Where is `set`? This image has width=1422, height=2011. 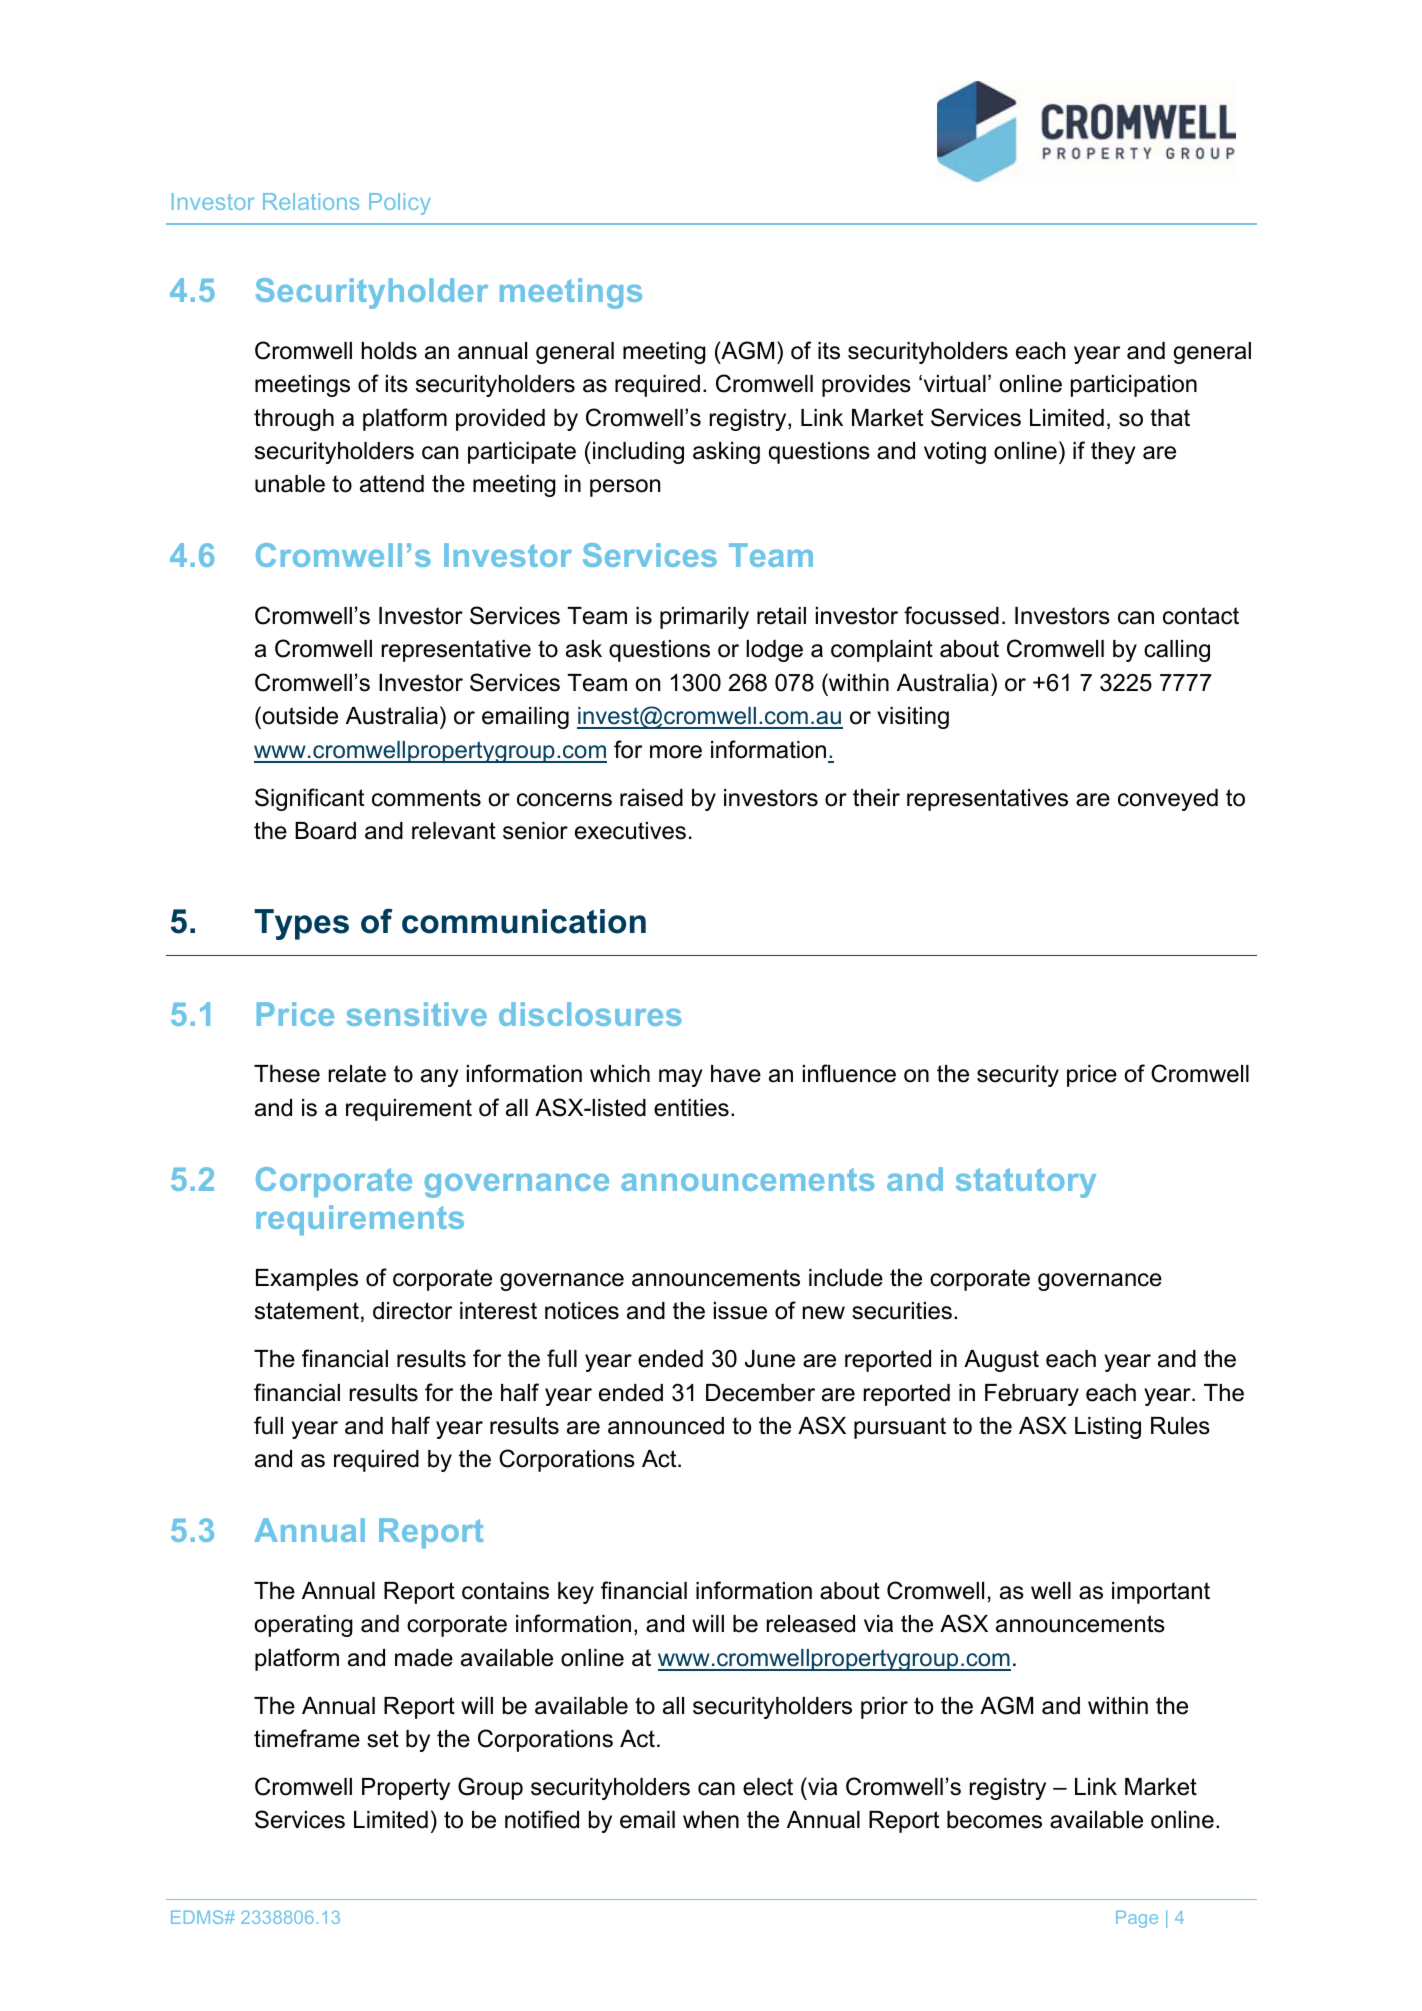 set is located at coordinates (383, 1739).
